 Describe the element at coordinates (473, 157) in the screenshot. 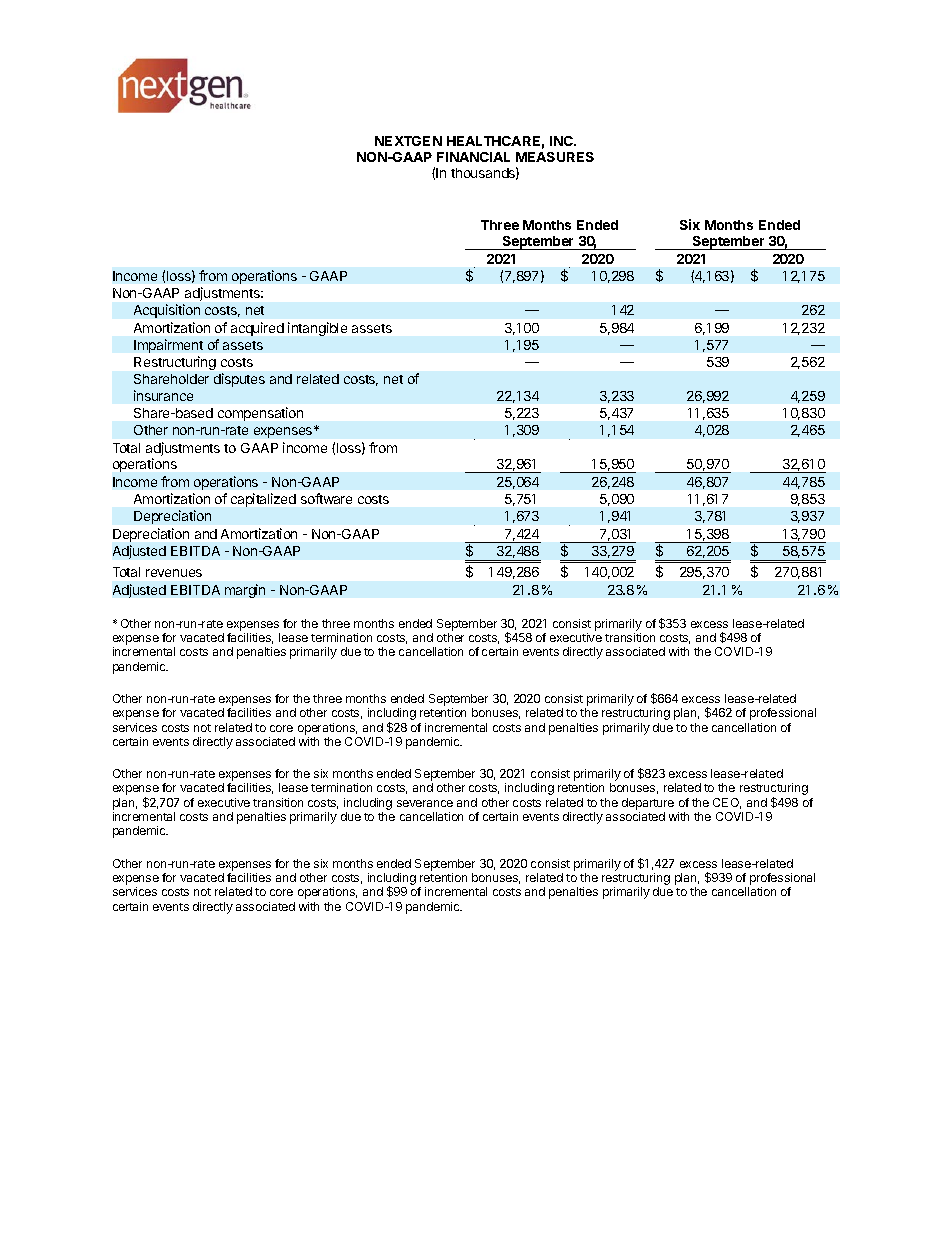

I see `FINANCIAL` at that location.
